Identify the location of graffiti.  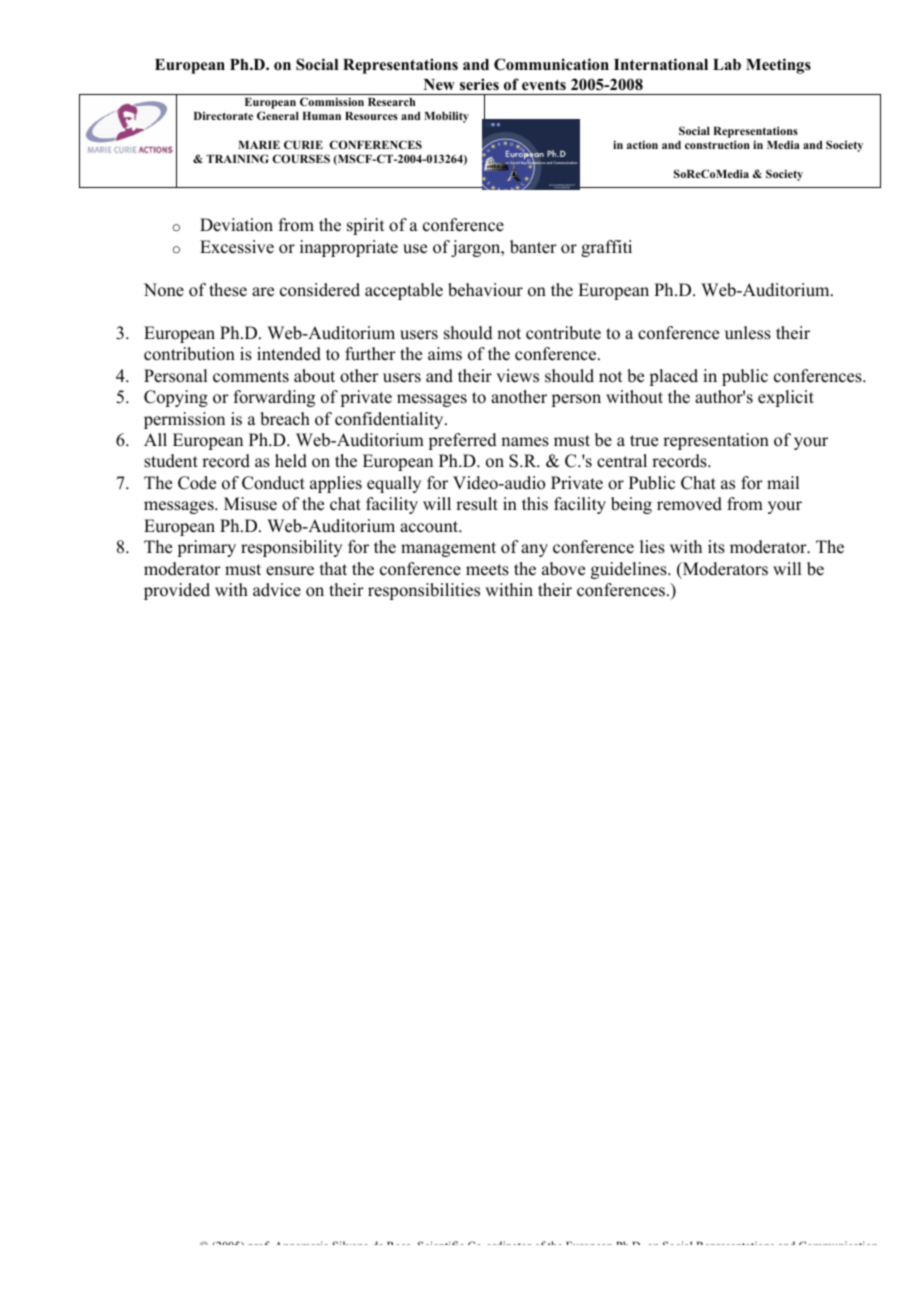
(606, 248).
